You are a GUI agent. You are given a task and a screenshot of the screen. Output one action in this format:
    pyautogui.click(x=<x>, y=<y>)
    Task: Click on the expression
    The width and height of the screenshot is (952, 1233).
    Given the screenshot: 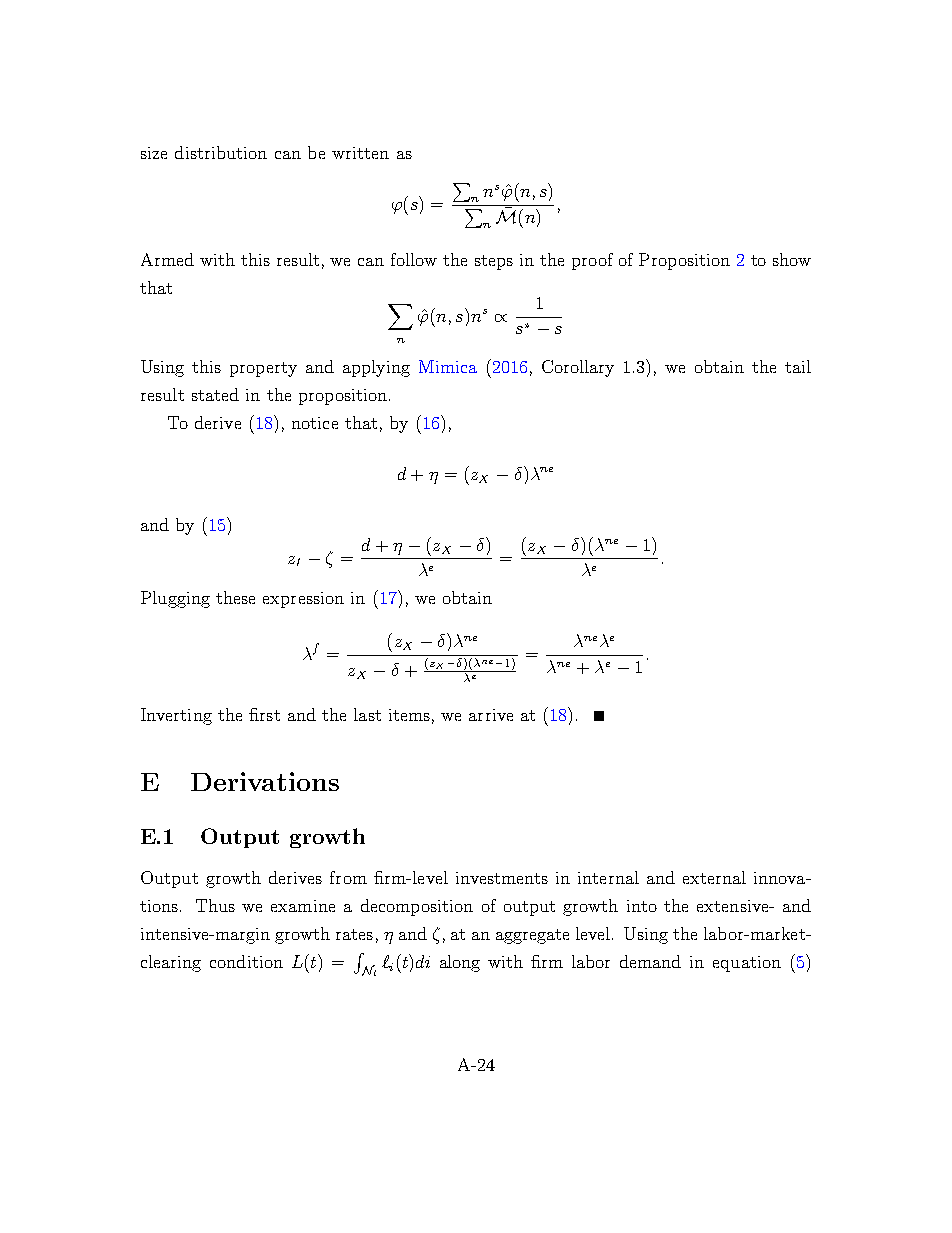 What is the action you would take?
    pyautogui.click(x=303, y=600)
